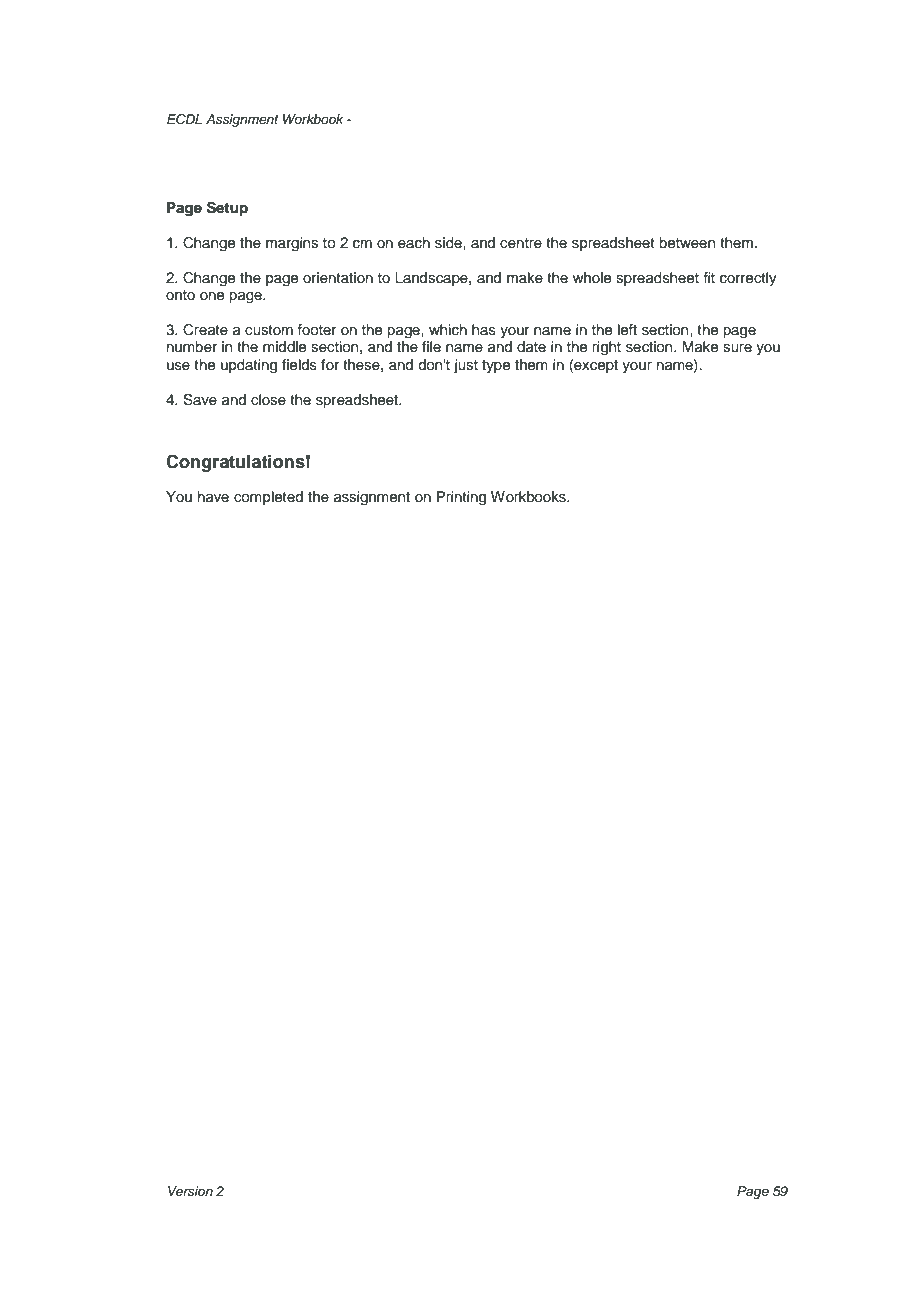 The width and height of the screenshot is (924, 1308). What do you see at coordinates (687, 243) in the screenshot?
I see `between` at bounding box center [687, 243].
